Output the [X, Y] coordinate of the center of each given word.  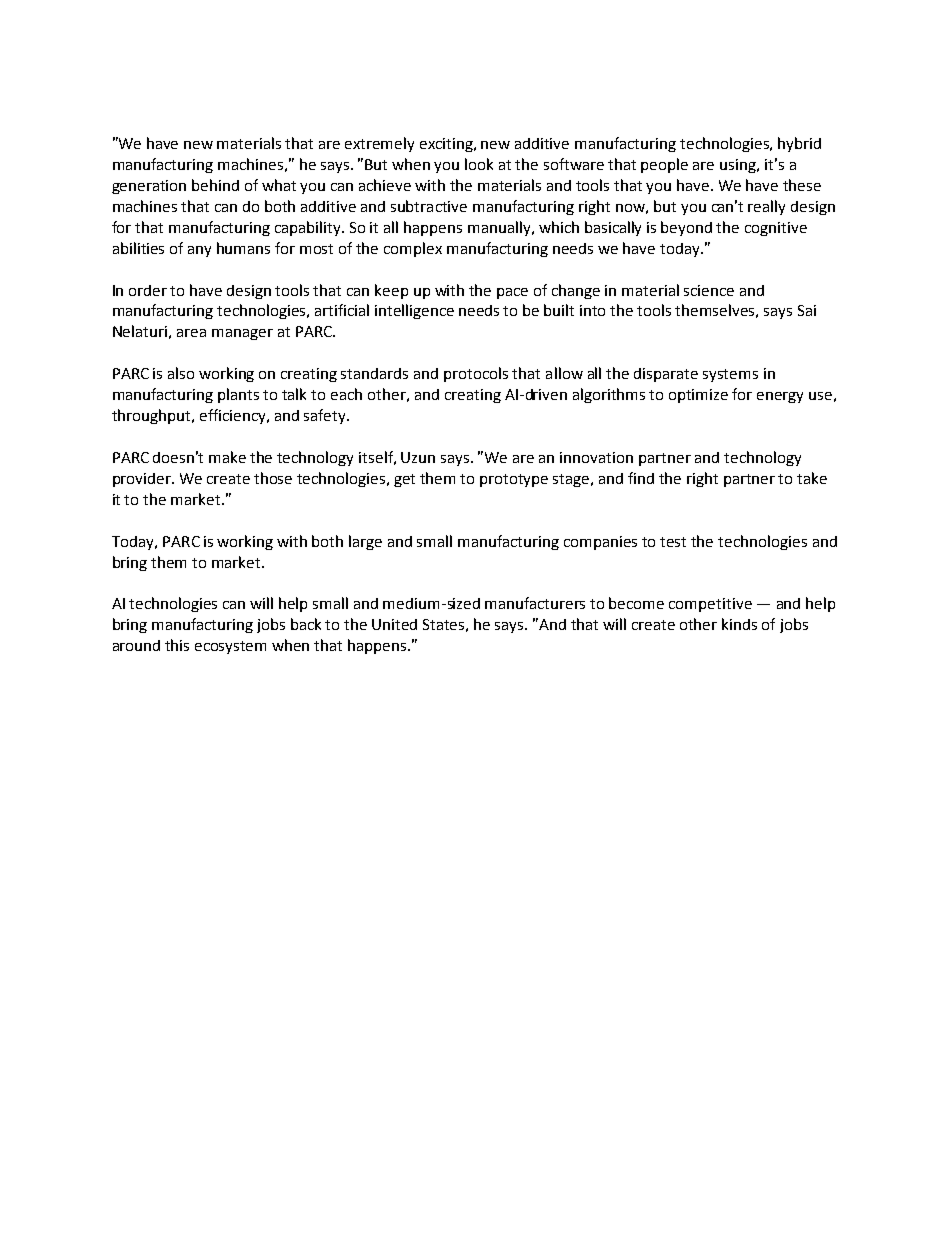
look [479, 164]
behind [215, 185]
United [394, 624]
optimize [698, 396]
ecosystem [230, 647]
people [664, 165]
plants [238, 395]
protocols [476, 374]
